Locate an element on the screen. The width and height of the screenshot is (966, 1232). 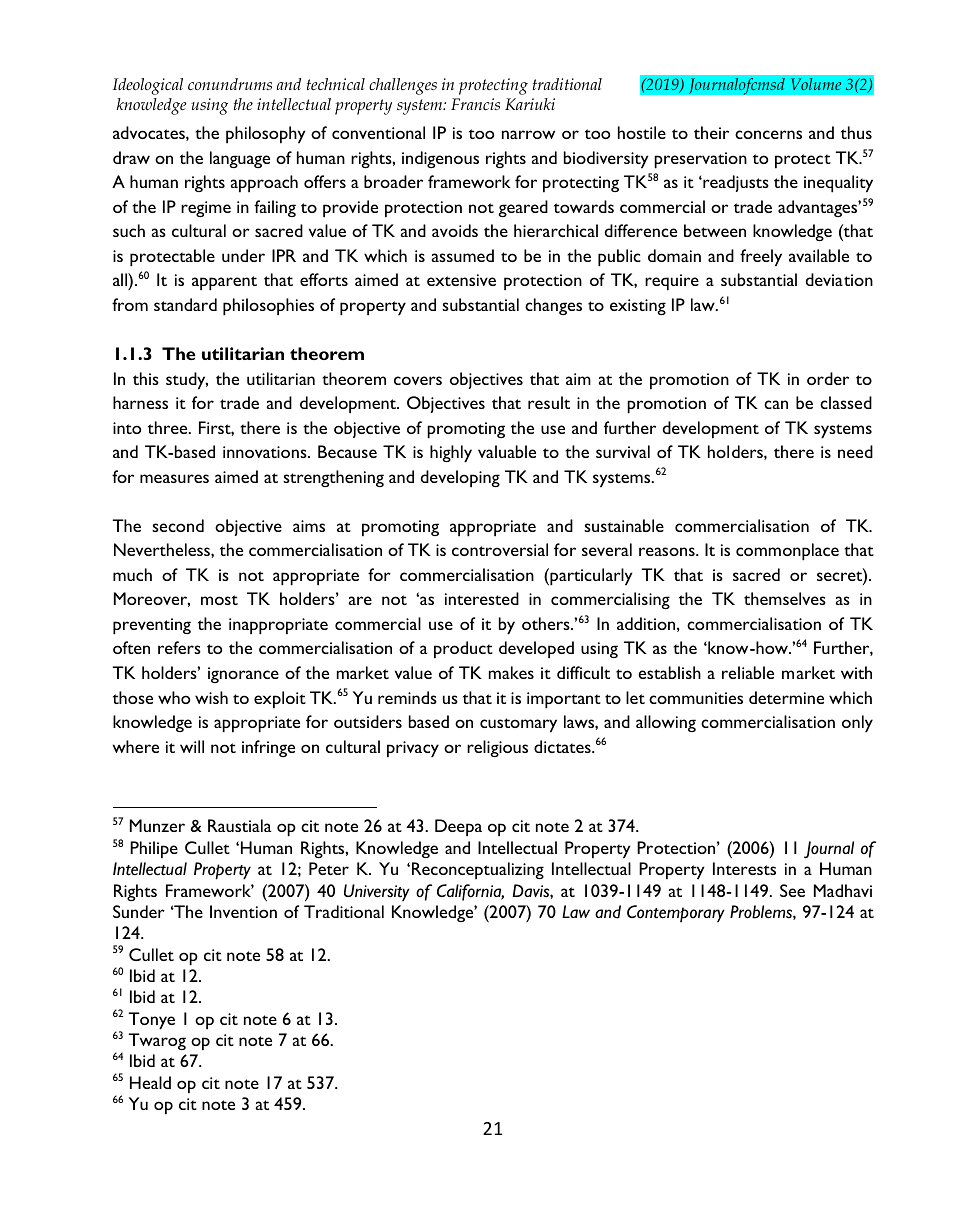
conundrums is located at coordinates (230, 84).
